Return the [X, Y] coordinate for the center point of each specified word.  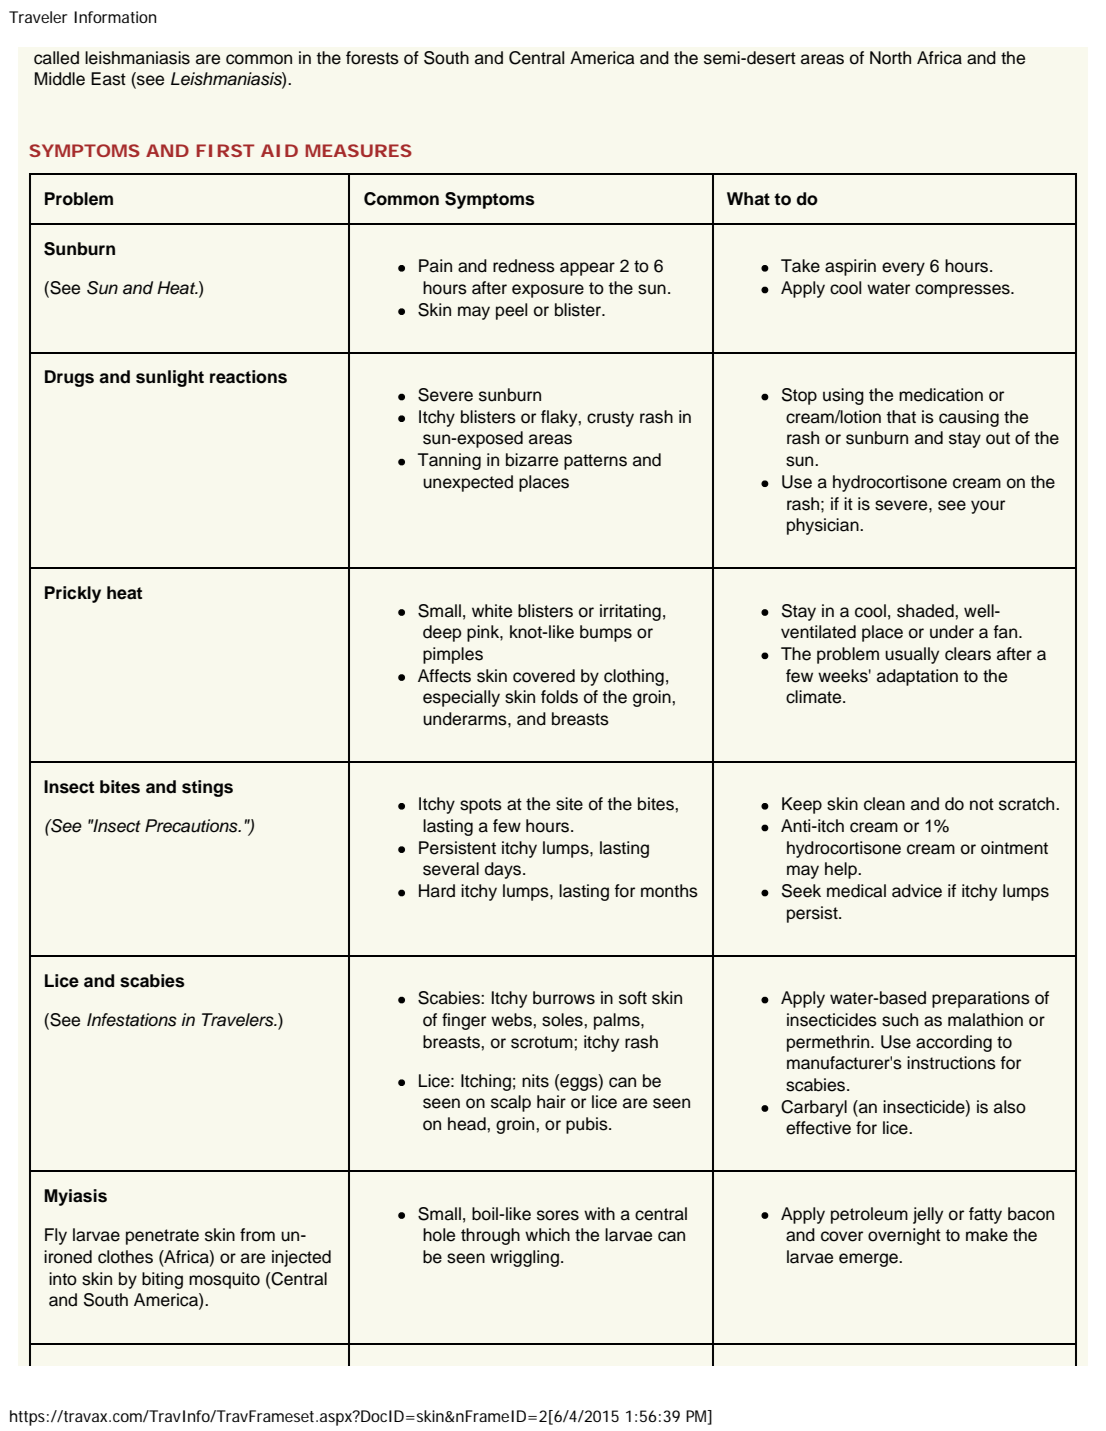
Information [115, 17]
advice [917, 891]
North [890, 58]
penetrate [162, 1237]
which [547, 1235]
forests [372, 58]
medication [941, 395]
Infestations [132, 1020]
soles [563, 1020]
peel [511, 311]
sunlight [170, 378]
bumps [606, 633]
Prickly [73, 594]
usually [912, 655]
